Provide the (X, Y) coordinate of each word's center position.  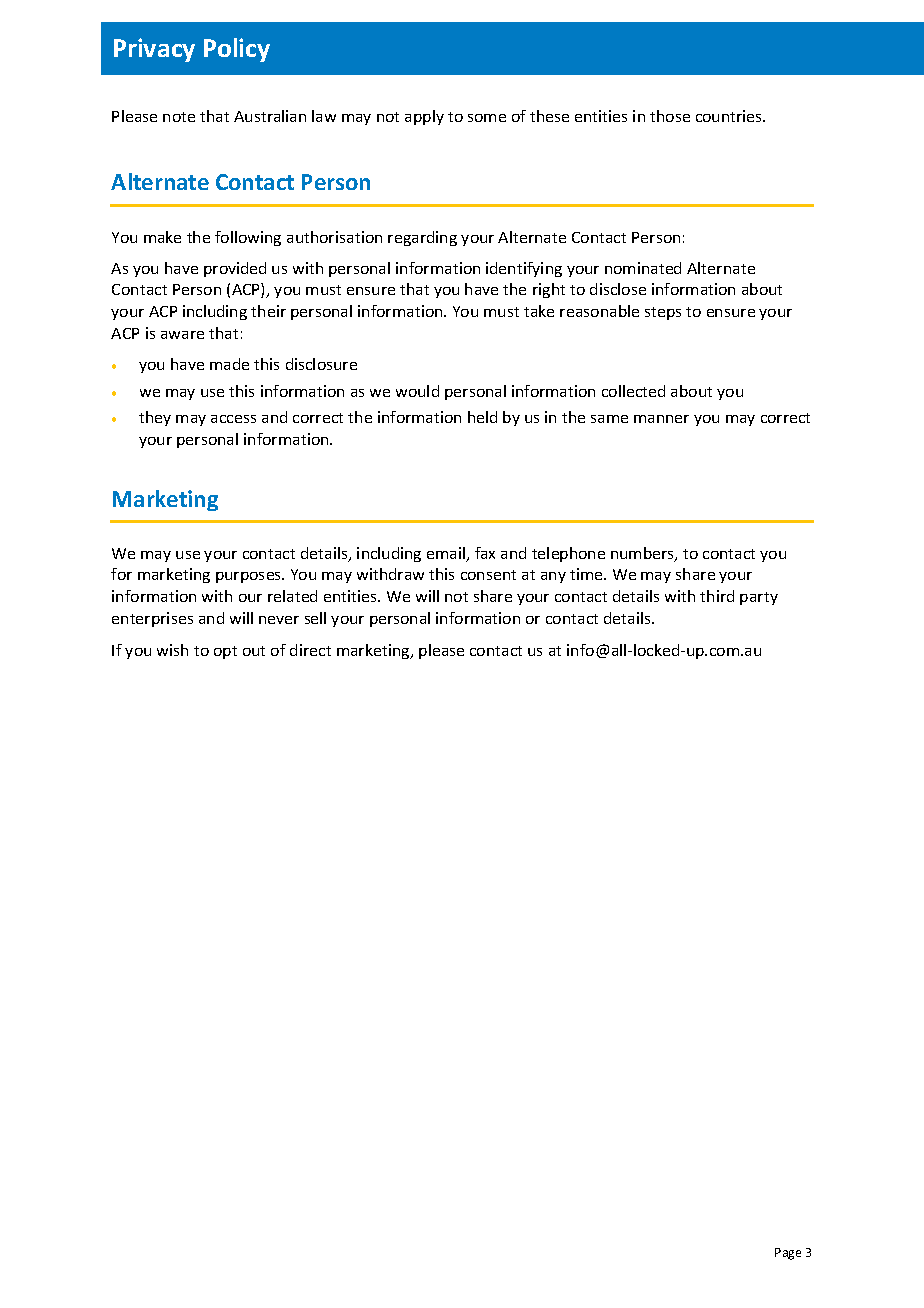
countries (730, 116)
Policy (237, 50)
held (482, 417)
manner (661, 419)
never (279, 620)
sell (315, 618)
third (717, 596)
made (229, 364)
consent (488, 575)
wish (172, 650)
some (487, 118)
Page (788, 1254)
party (759, 598)
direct (310, 650)
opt (225, 652)
